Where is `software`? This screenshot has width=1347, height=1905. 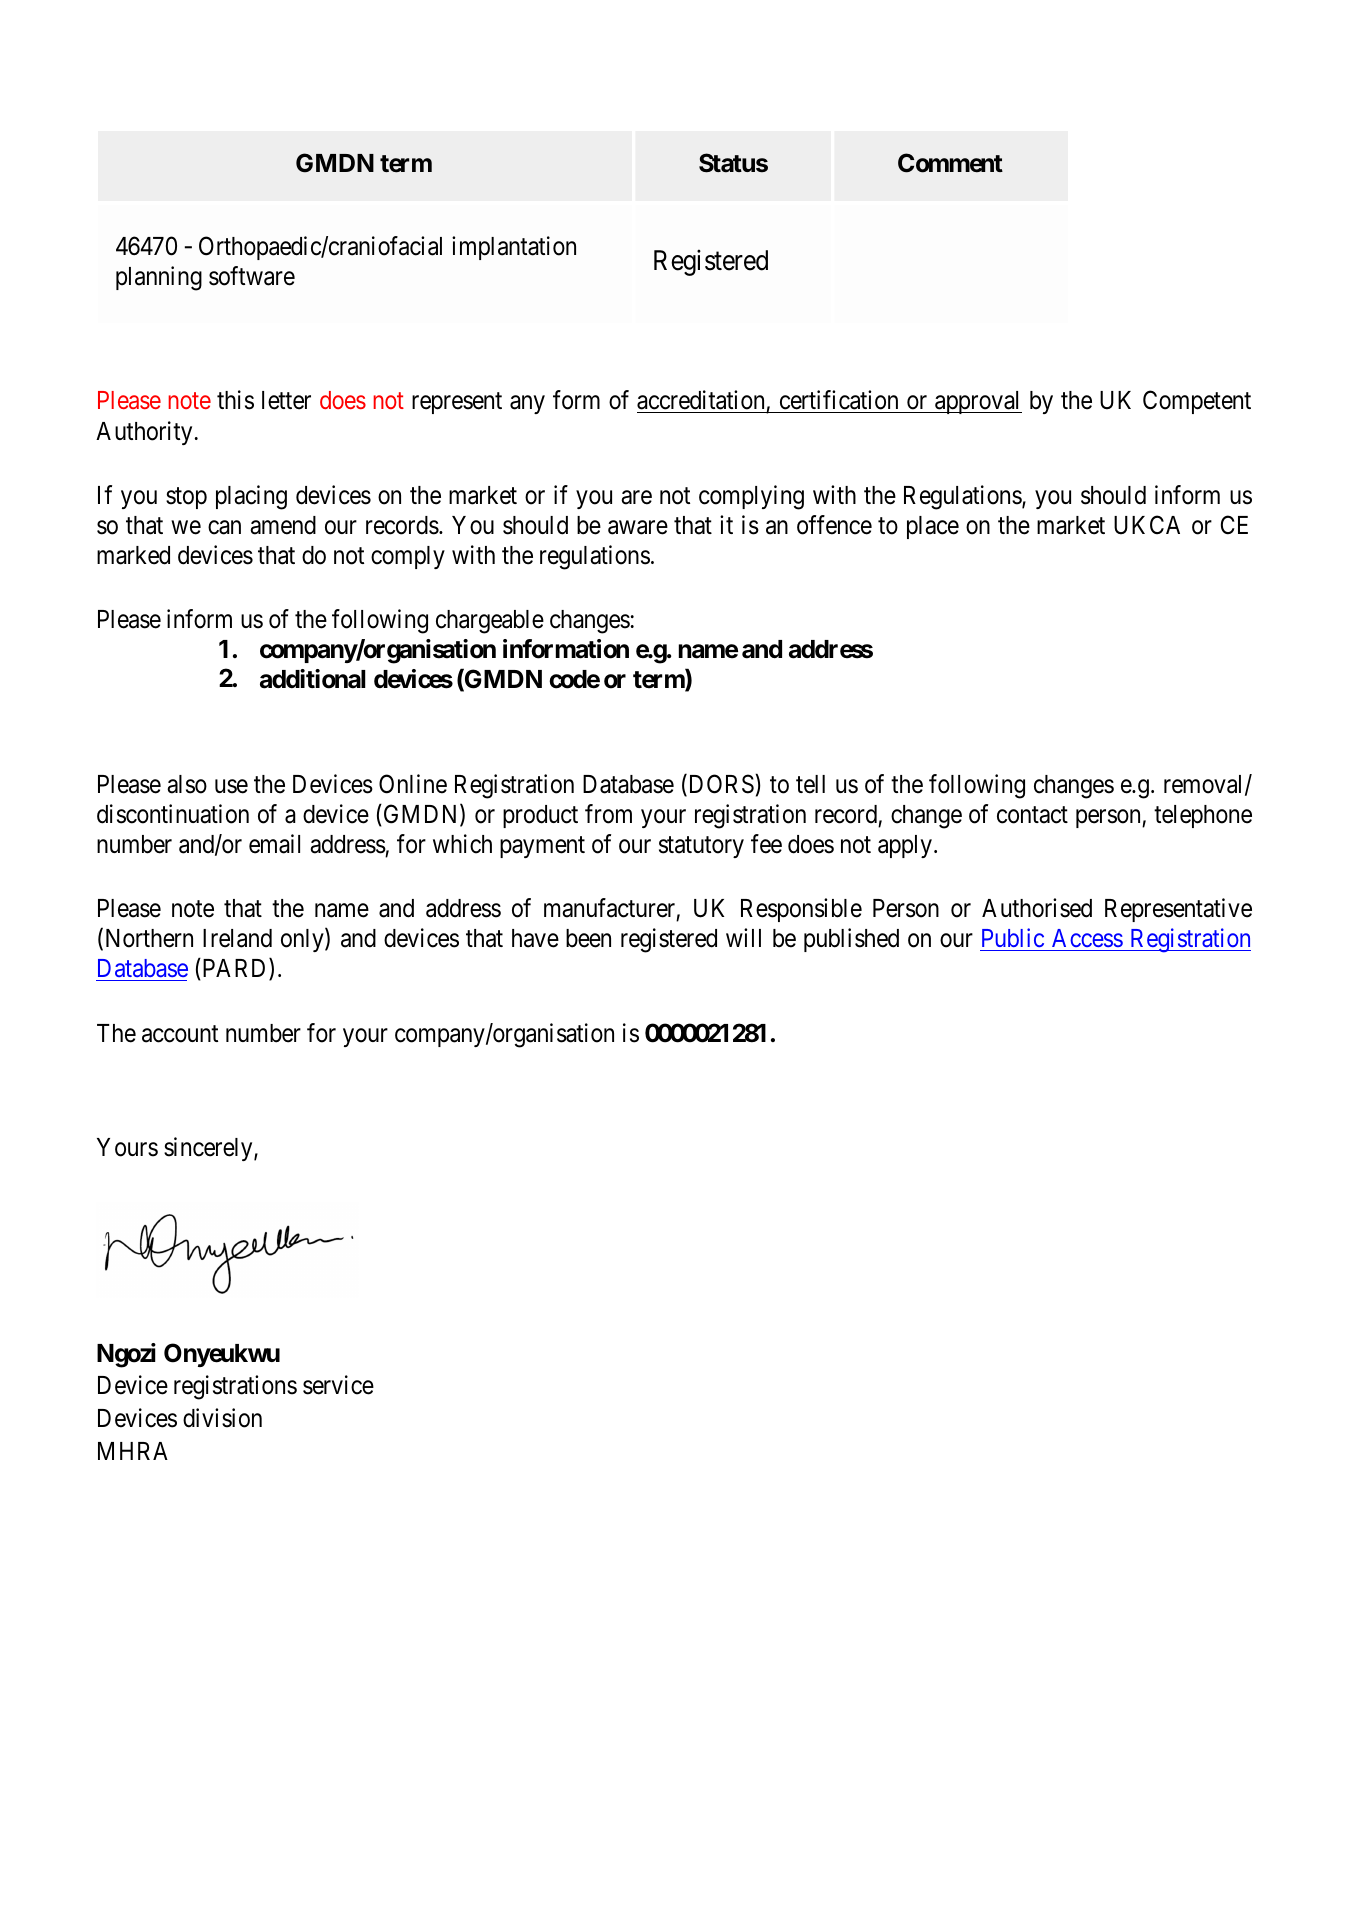 software is located at coordinates (252, 276).
